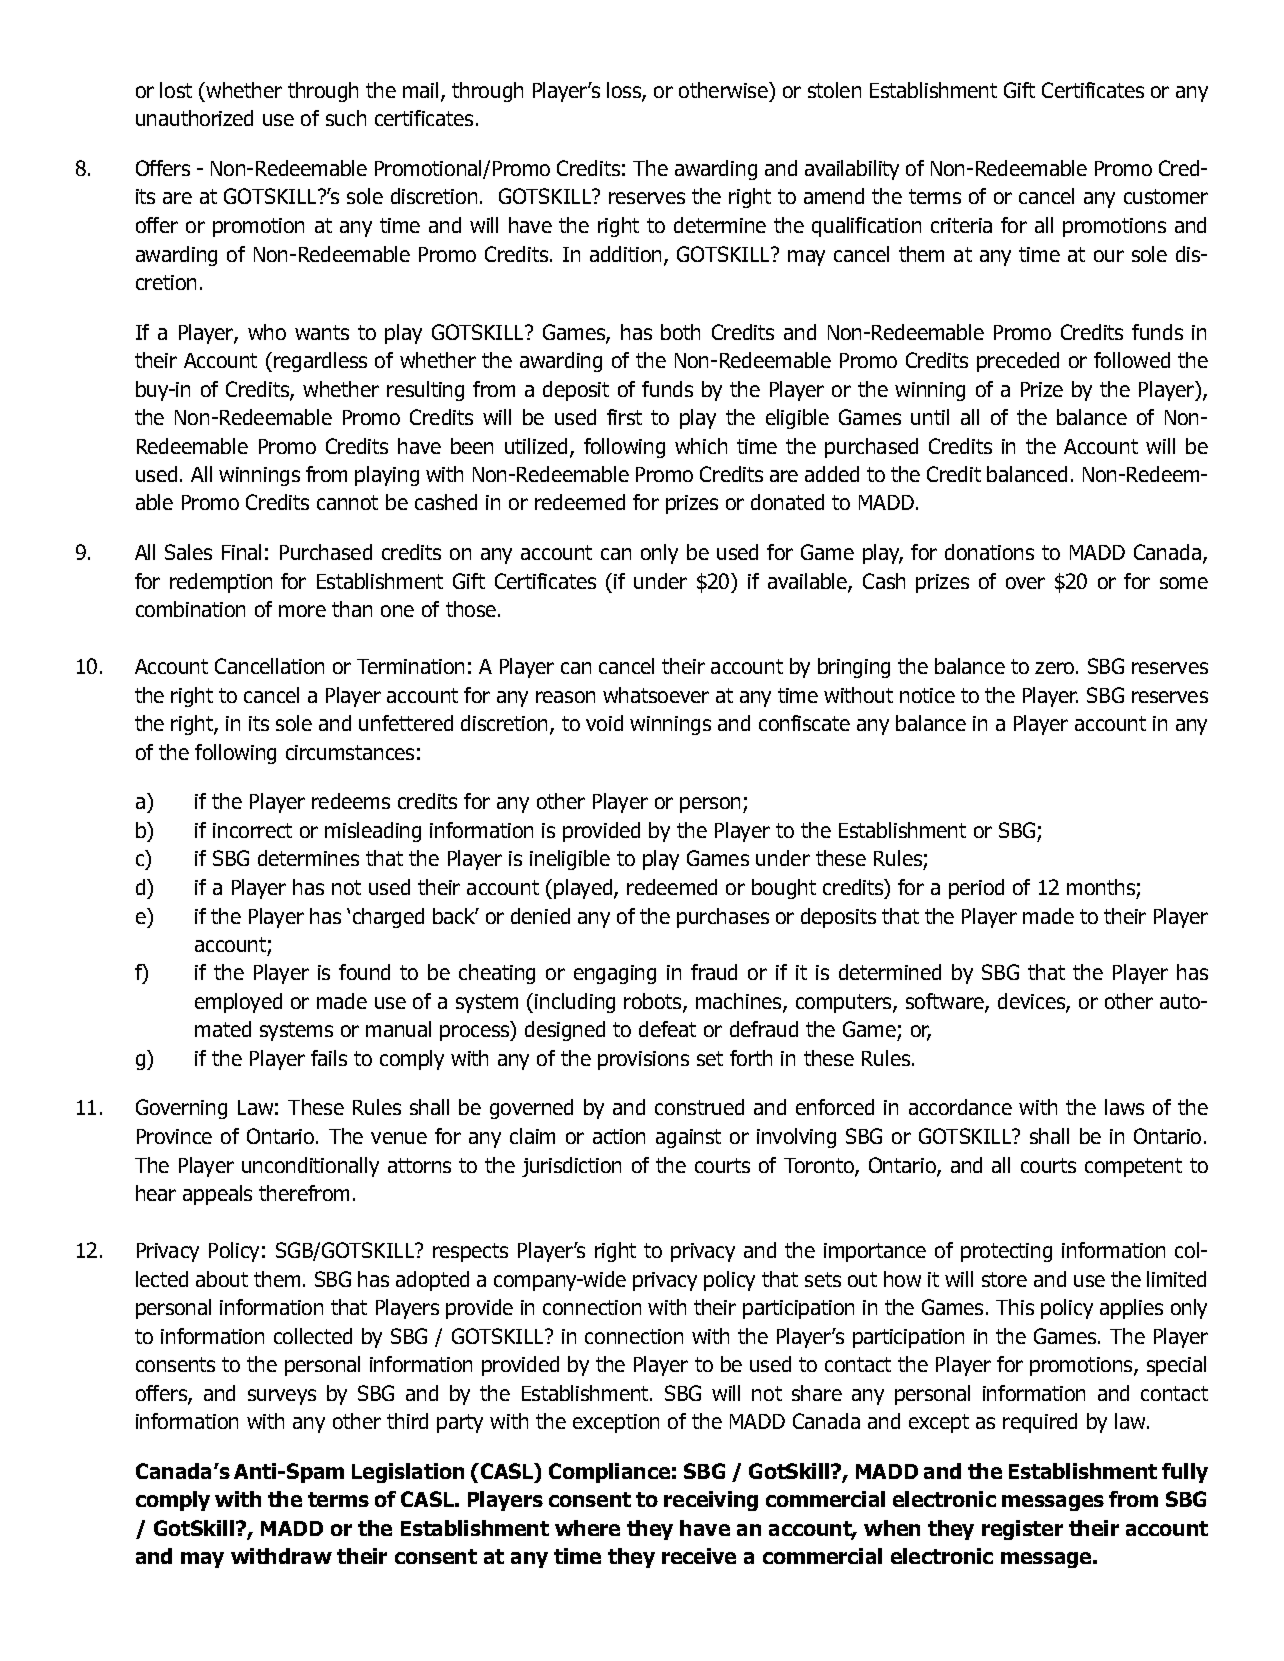  What do you see at coordinates (625, 254) in the screenshot?
I see `addition` at bounding box center [625, 254].
